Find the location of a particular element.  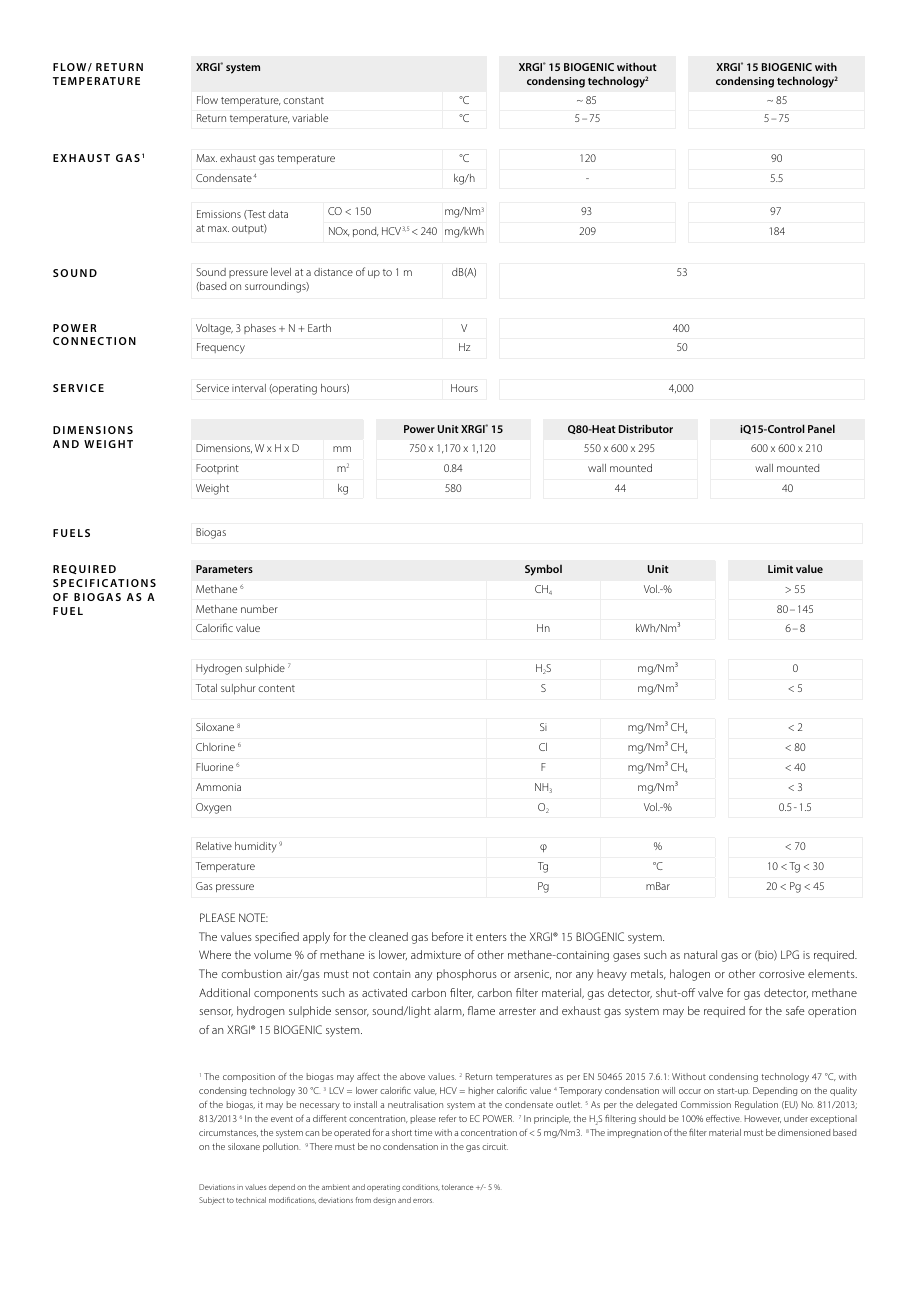

Distributor is located at coordinates (646, 428).
